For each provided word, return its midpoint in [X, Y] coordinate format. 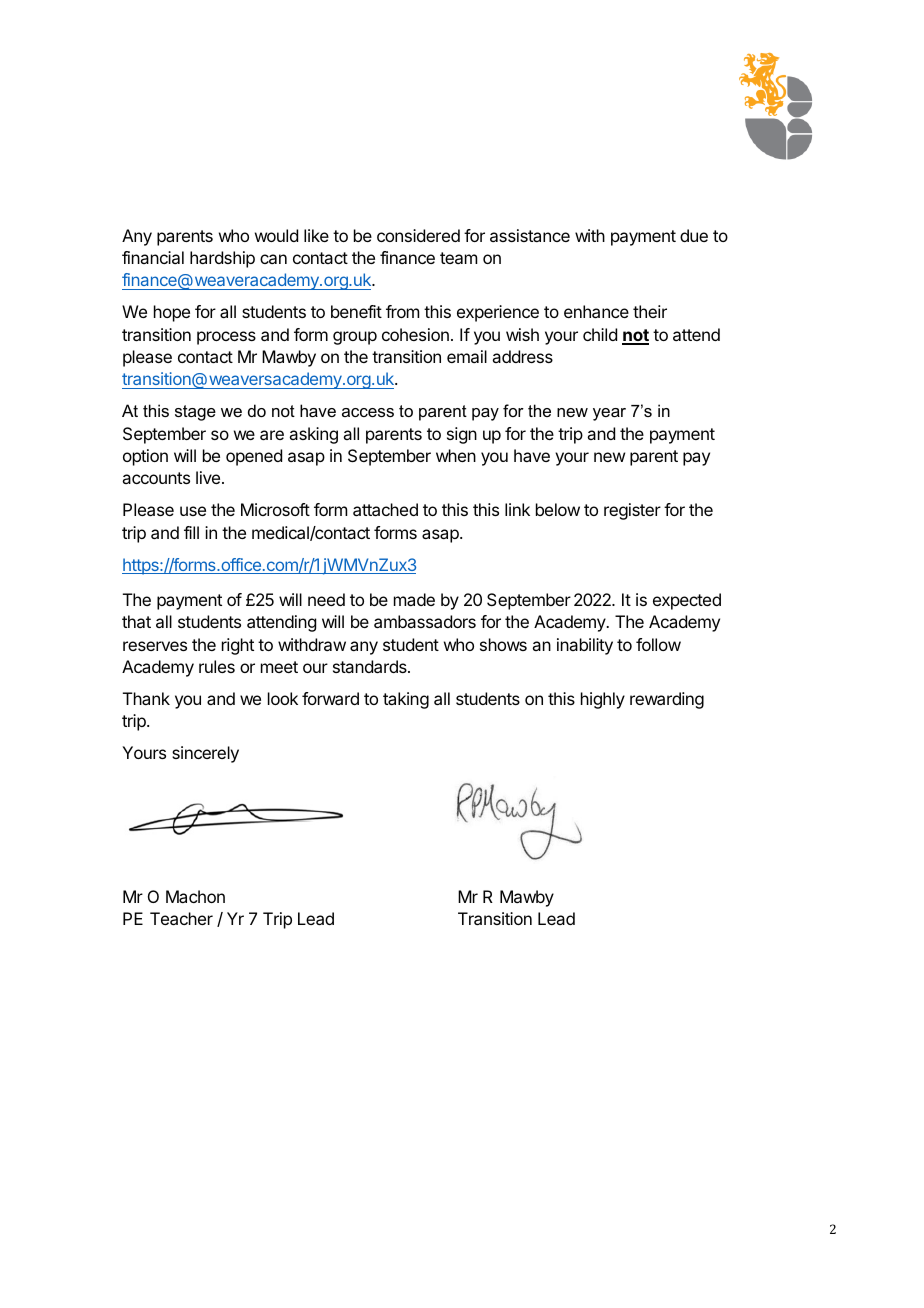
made [414, 599]
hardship [222, 259]
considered [418, 235]
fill [191, 532]
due [694, 235]
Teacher [181, 918]
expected [687, 601]
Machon [195, 896]
